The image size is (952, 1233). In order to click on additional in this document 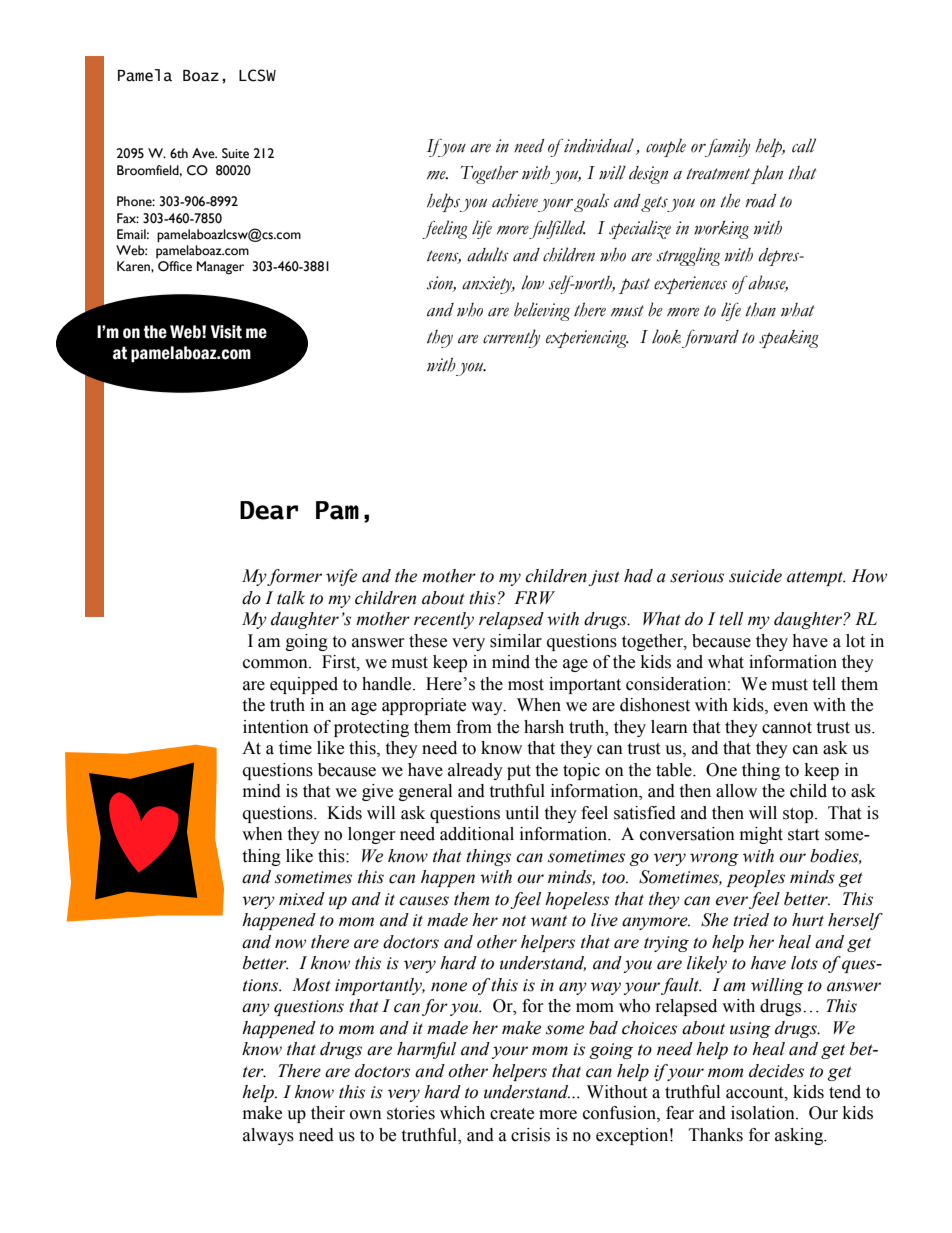, I will do `click(477, 834)`.
